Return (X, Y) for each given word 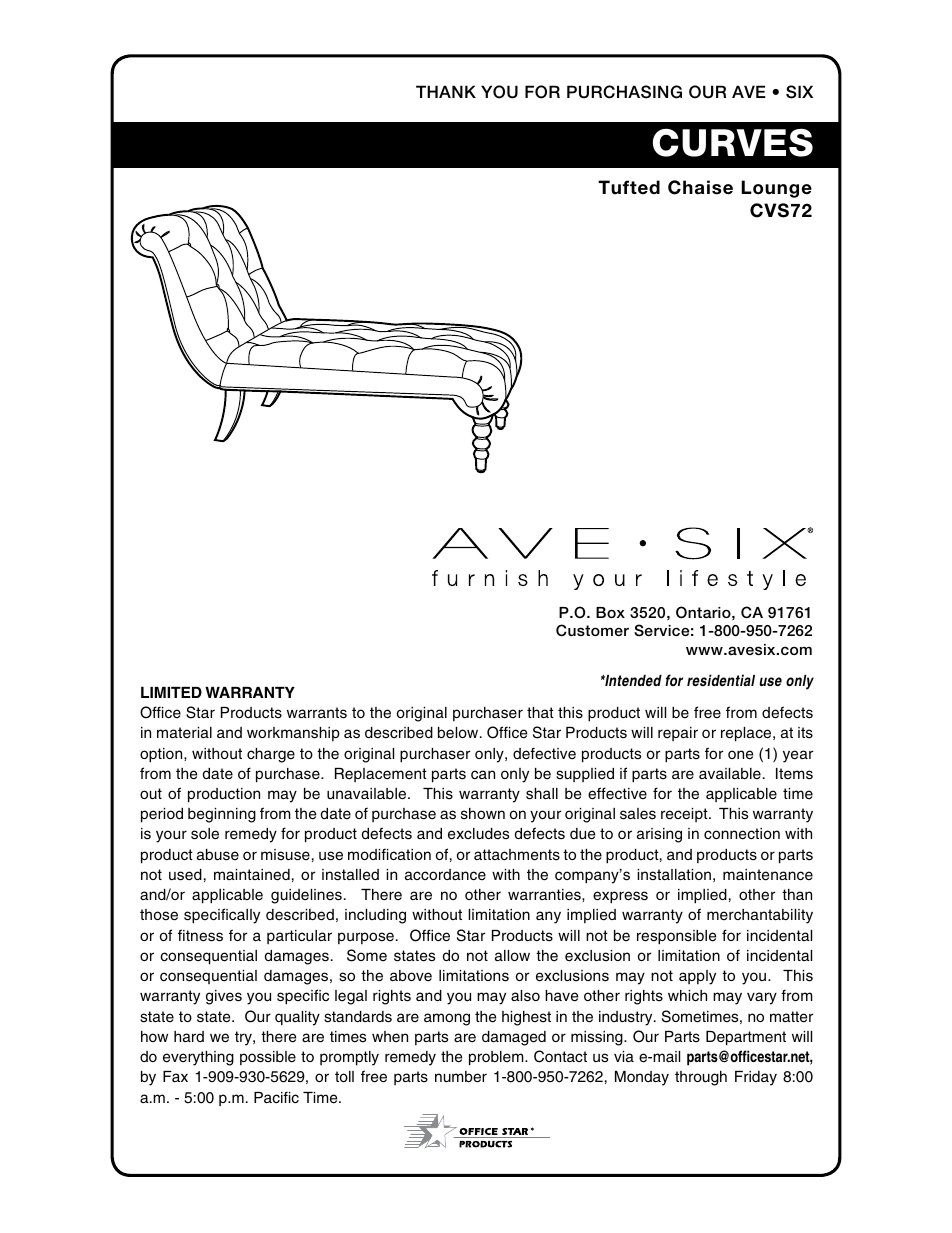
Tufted (629, 187)
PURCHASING (624, 92)
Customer (592, 630)
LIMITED (171, 692)
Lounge (776, 189)
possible (268, 1058)
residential (721, 680)
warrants (317, 713)
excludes (478, 834)
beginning (222, 815)
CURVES (733, 142)
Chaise (700, 187)
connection (742, 834)
